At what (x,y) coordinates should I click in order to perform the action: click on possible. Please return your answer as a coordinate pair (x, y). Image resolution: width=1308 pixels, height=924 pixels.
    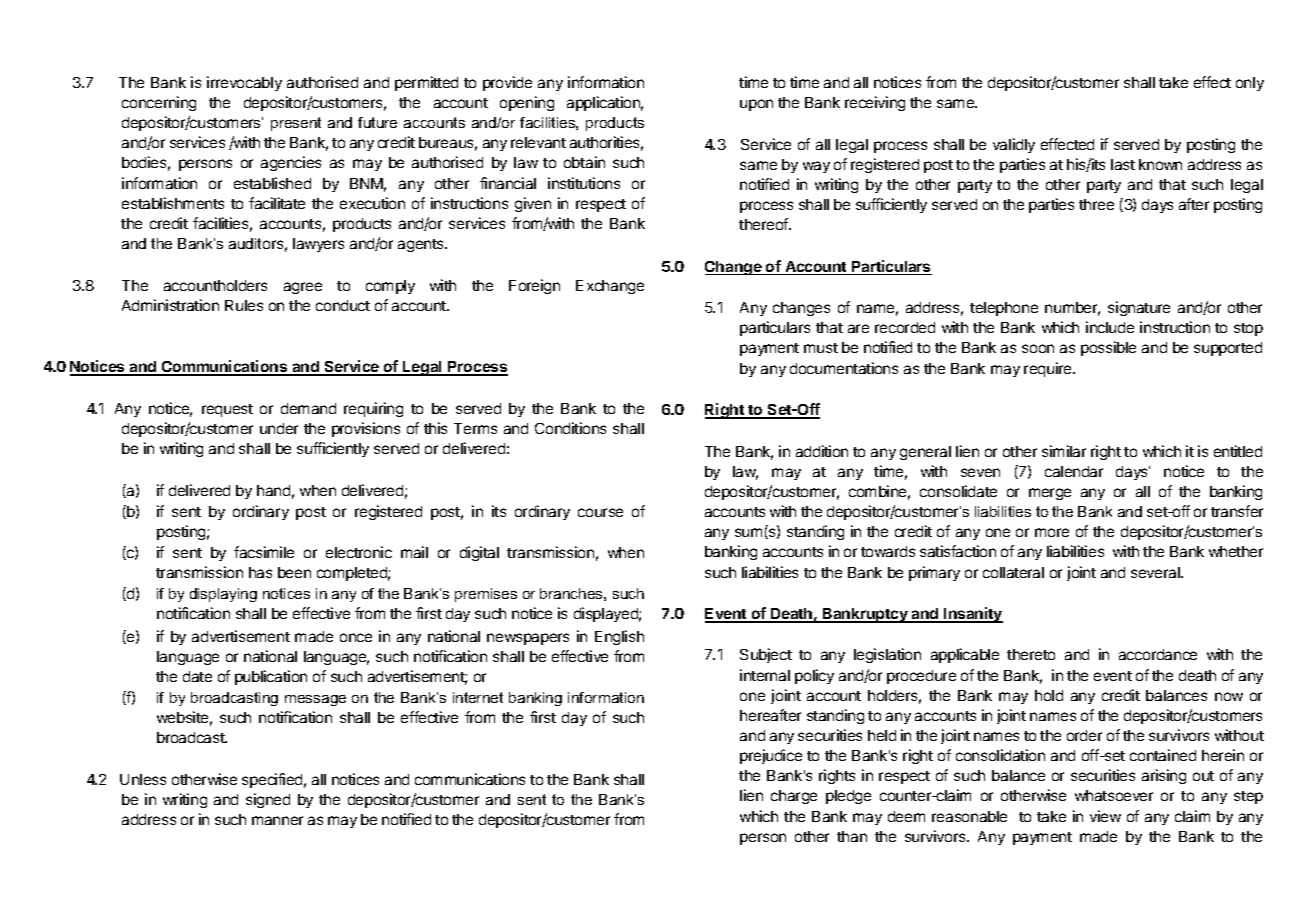
    Looking at the image, I should click on (1108, 348).
